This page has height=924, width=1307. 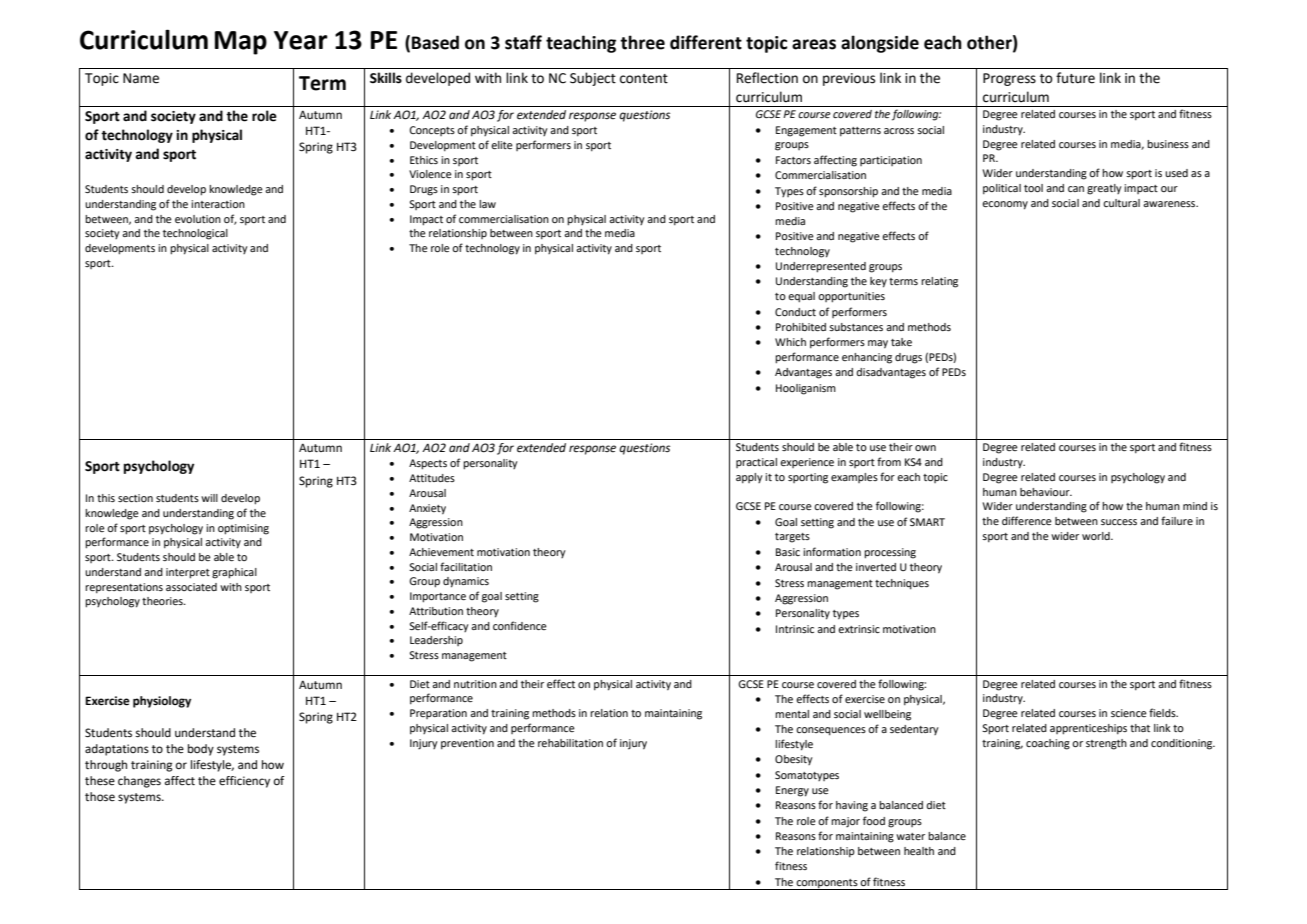 I want to click on science, so click(x=1129, y=713).
